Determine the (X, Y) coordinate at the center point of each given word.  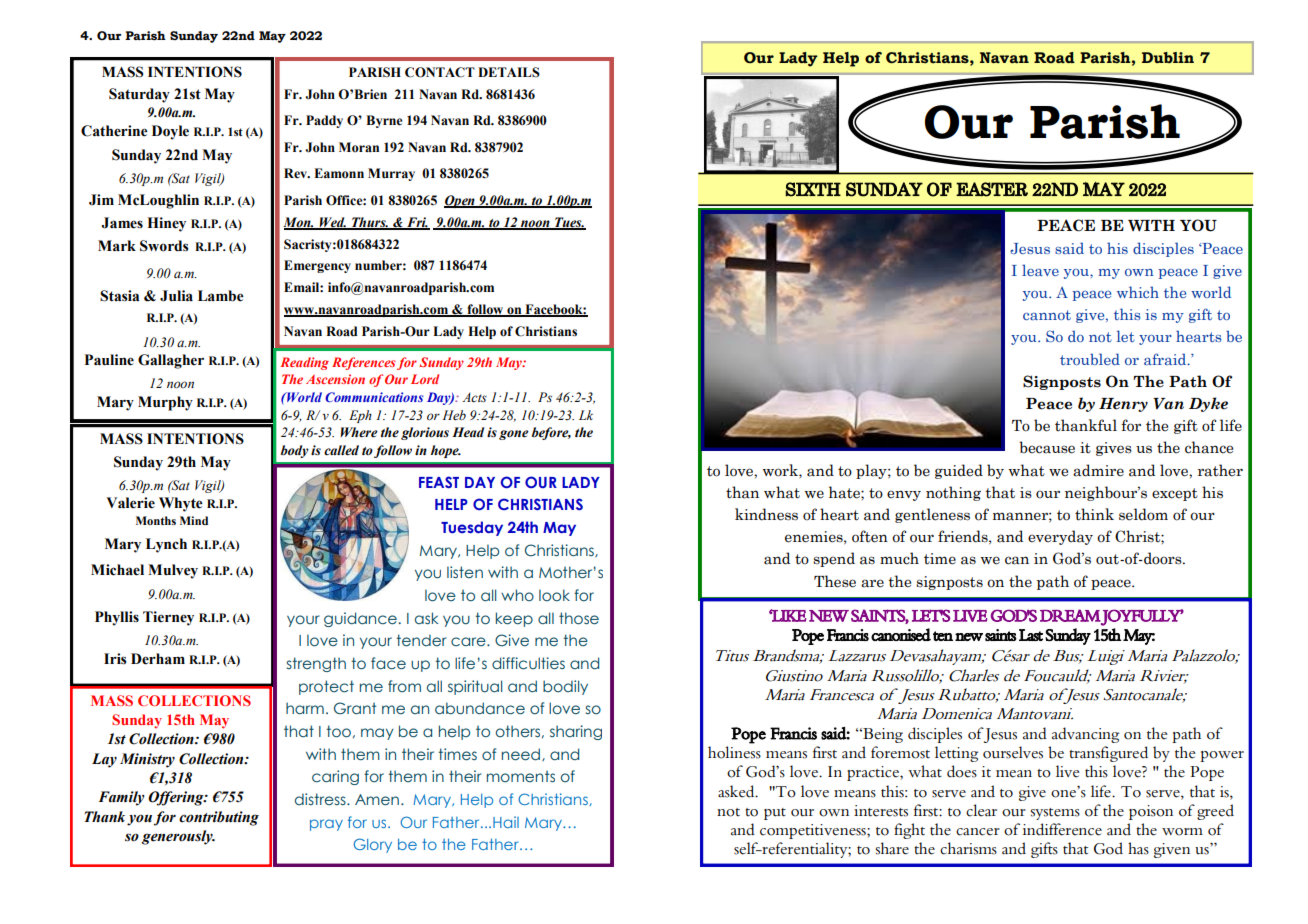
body (295, 451)
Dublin (1168, 57)
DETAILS (509, 72)
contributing (219, 818)
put (775, 814)
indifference (1062, 829)
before (551, 433)
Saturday (139, 95)
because (1047, 447)
